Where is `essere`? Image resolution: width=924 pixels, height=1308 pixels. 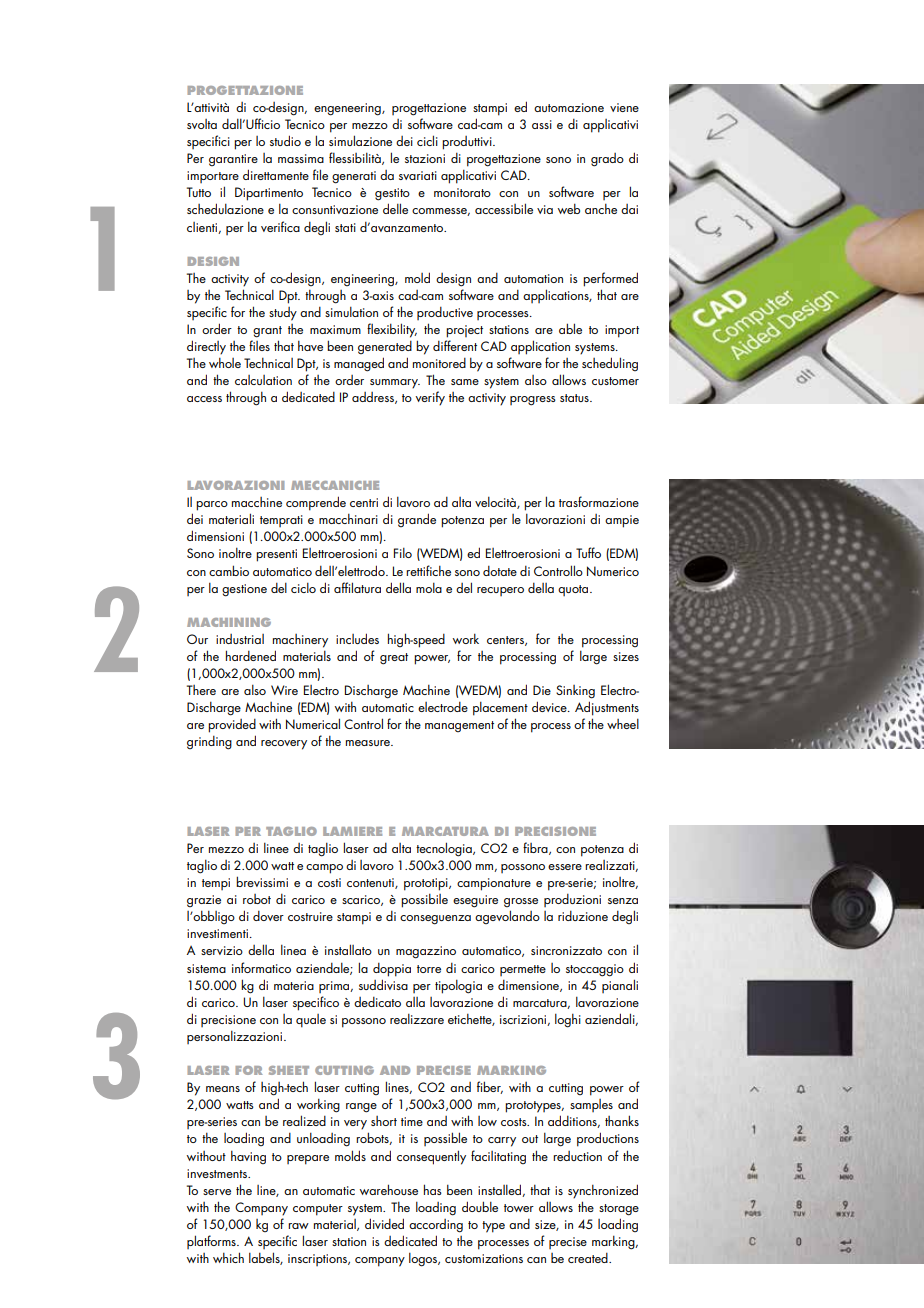 essere is located at coordinates (565, 867).
